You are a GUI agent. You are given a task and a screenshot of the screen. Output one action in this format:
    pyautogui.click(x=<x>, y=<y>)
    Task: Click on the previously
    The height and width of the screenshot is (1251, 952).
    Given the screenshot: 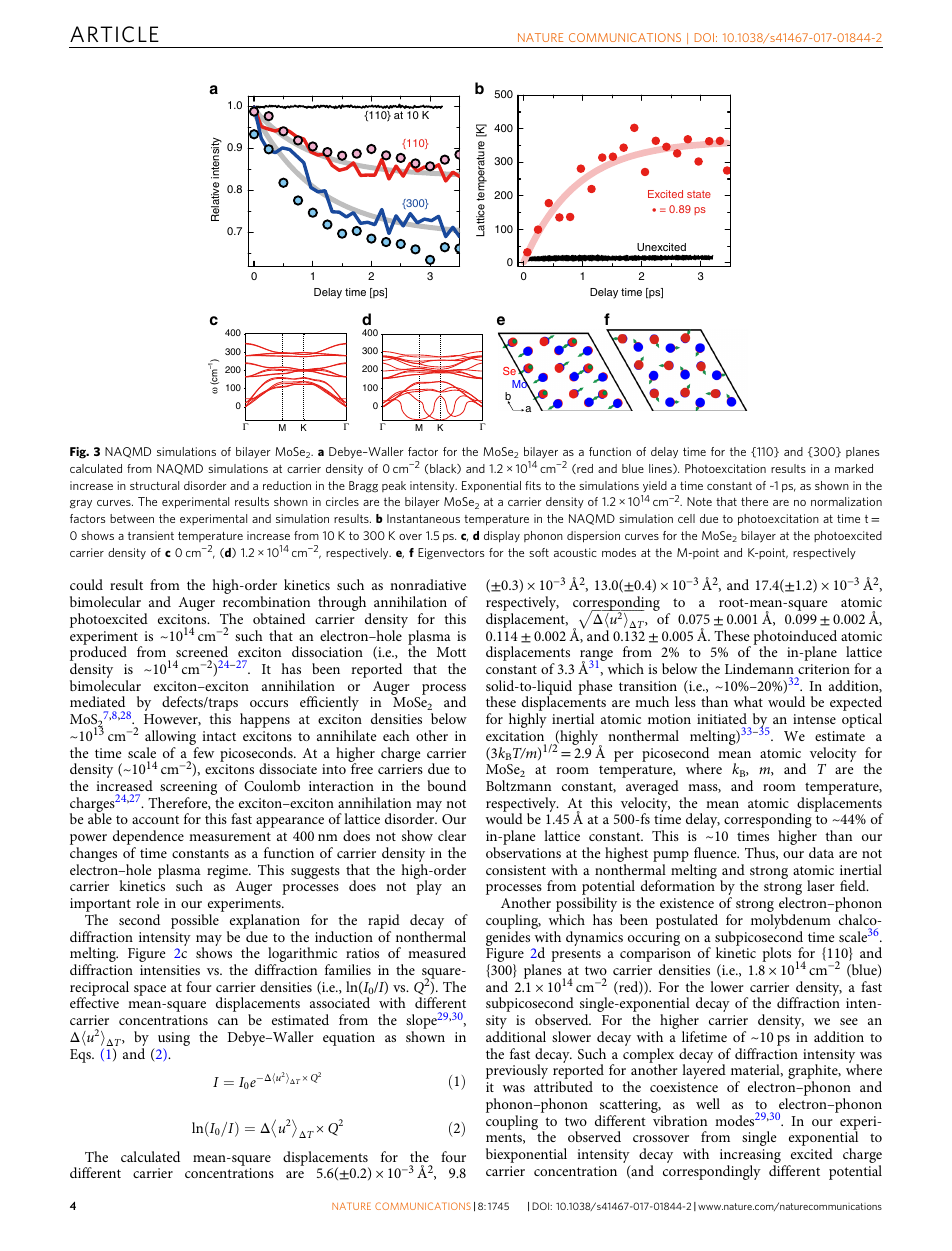 What is the action you would take?
    pyautogui.click(x=517, y=1071)
